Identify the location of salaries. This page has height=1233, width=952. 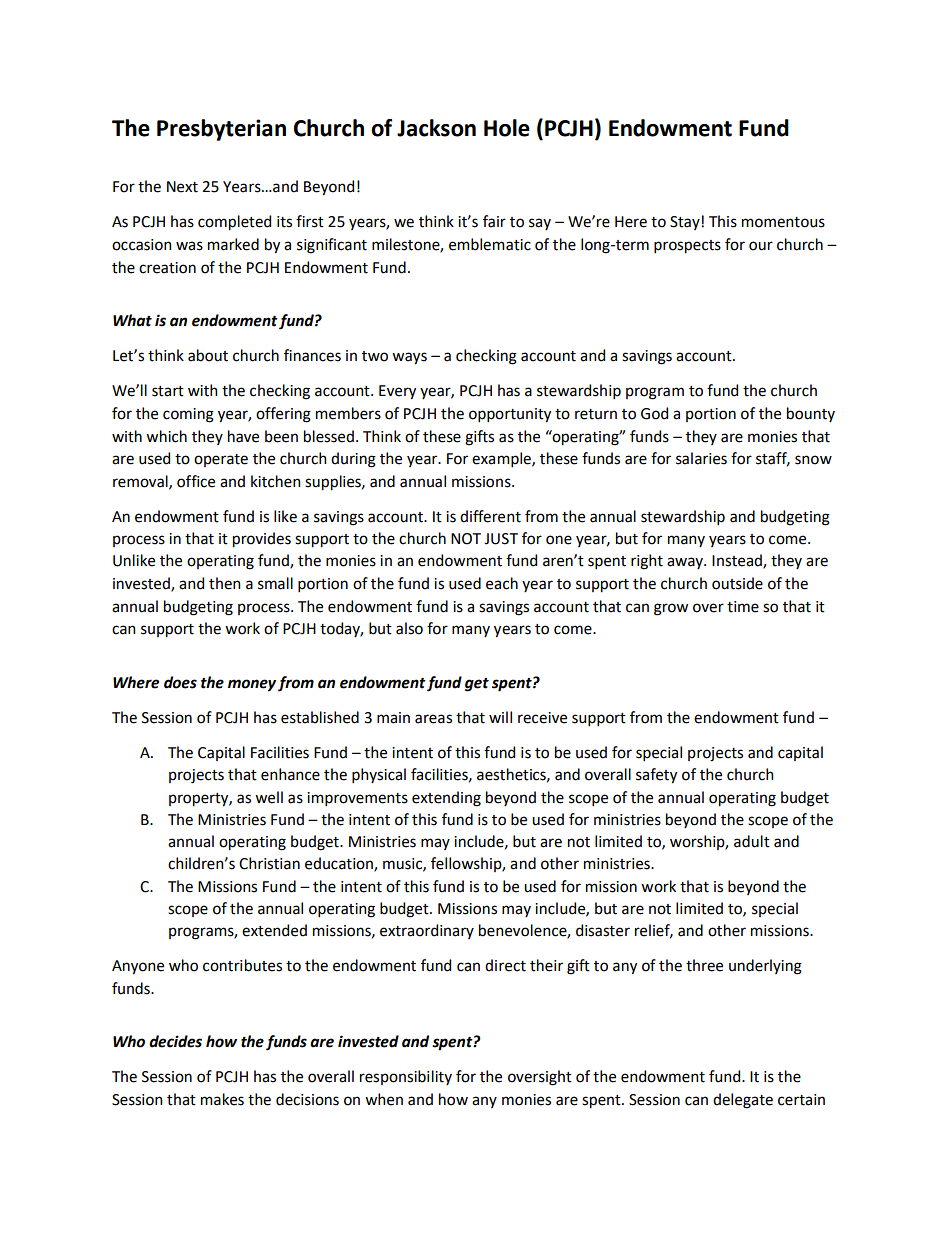
(701, 458).
